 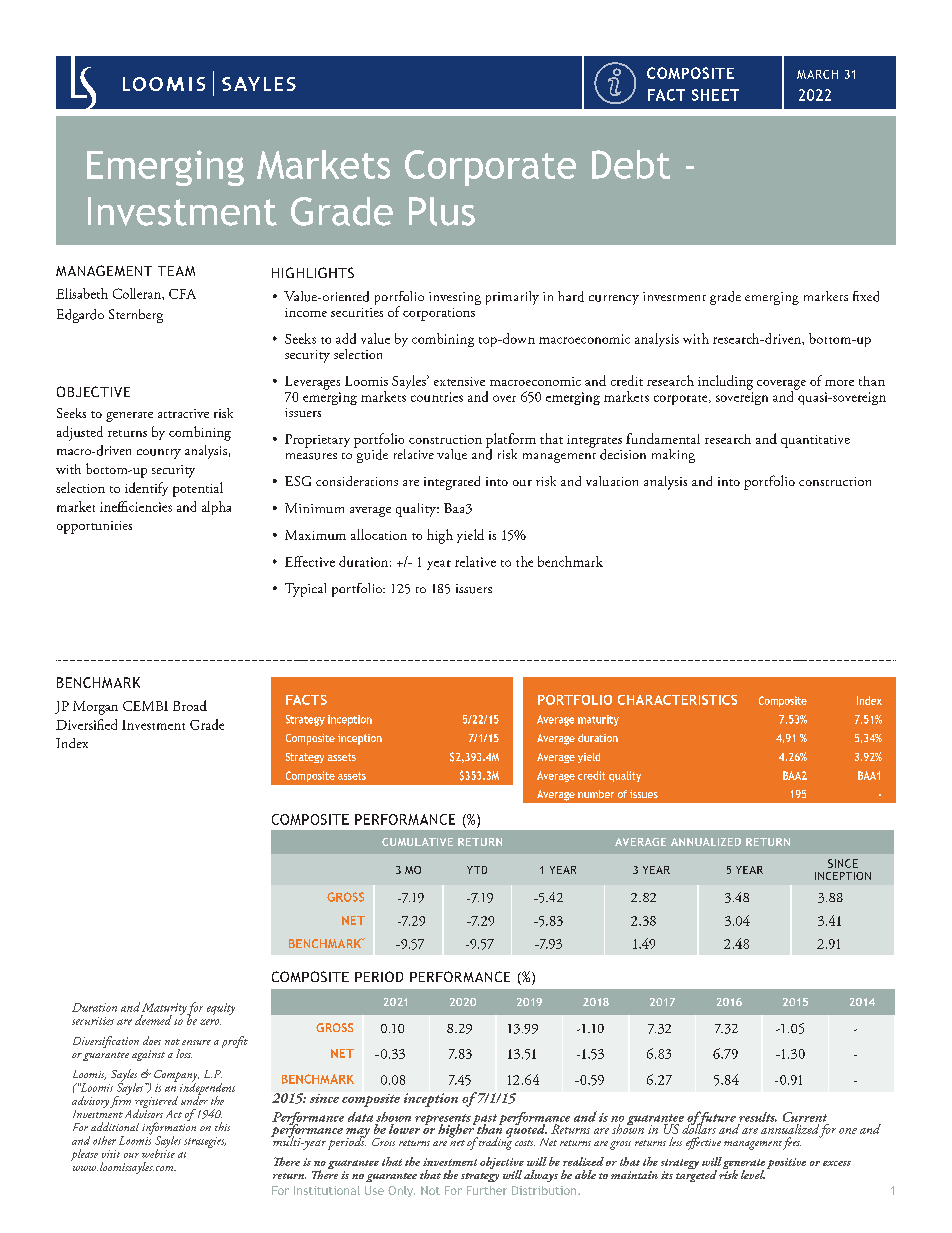 I want to click on CHARACTERISTICS, so click(x=677, y=700).
